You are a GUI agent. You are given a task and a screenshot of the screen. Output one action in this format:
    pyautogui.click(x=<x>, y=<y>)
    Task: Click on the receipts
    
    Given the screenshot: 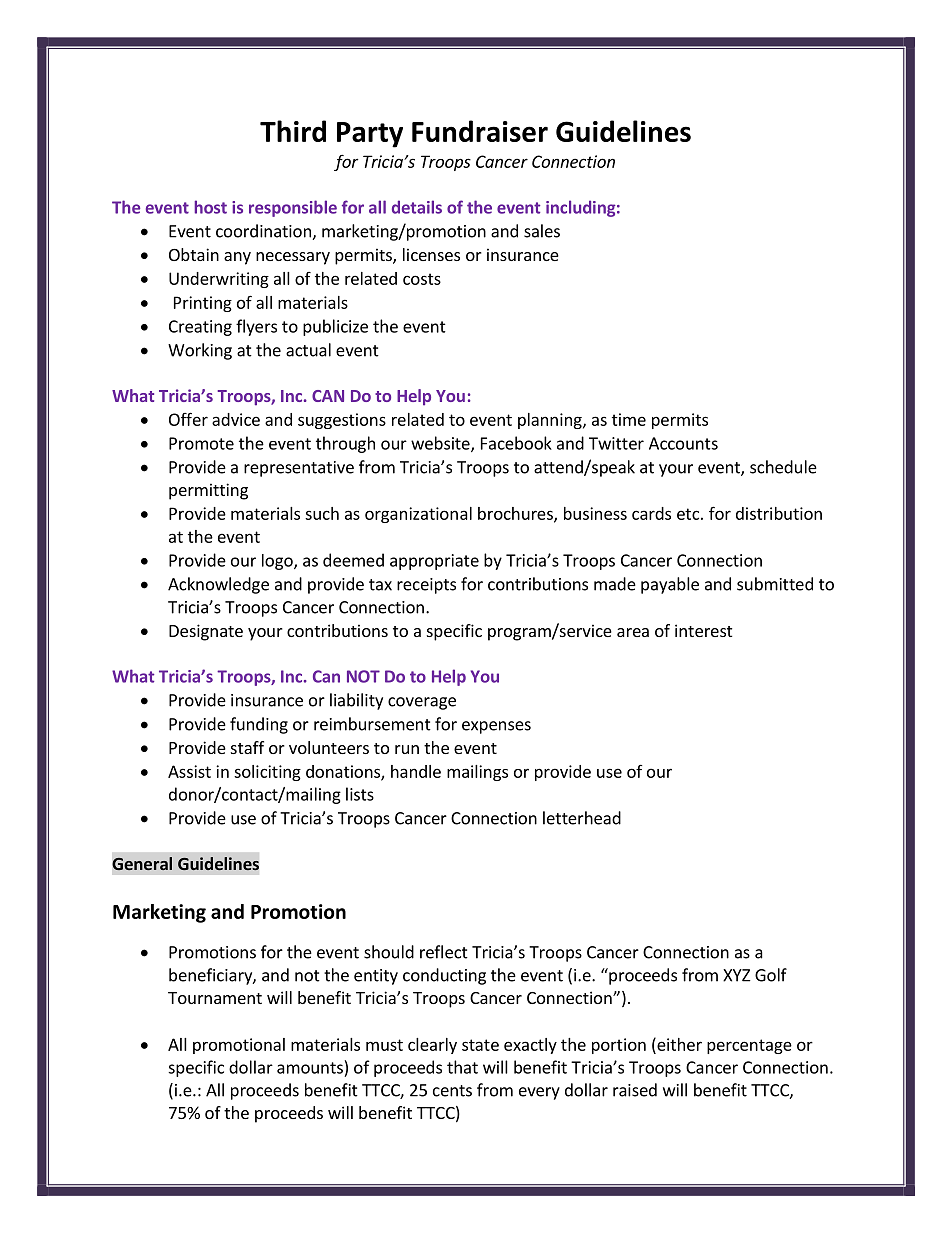 What is the action you would take?
    pyautogui.click(x=426, y=586)
